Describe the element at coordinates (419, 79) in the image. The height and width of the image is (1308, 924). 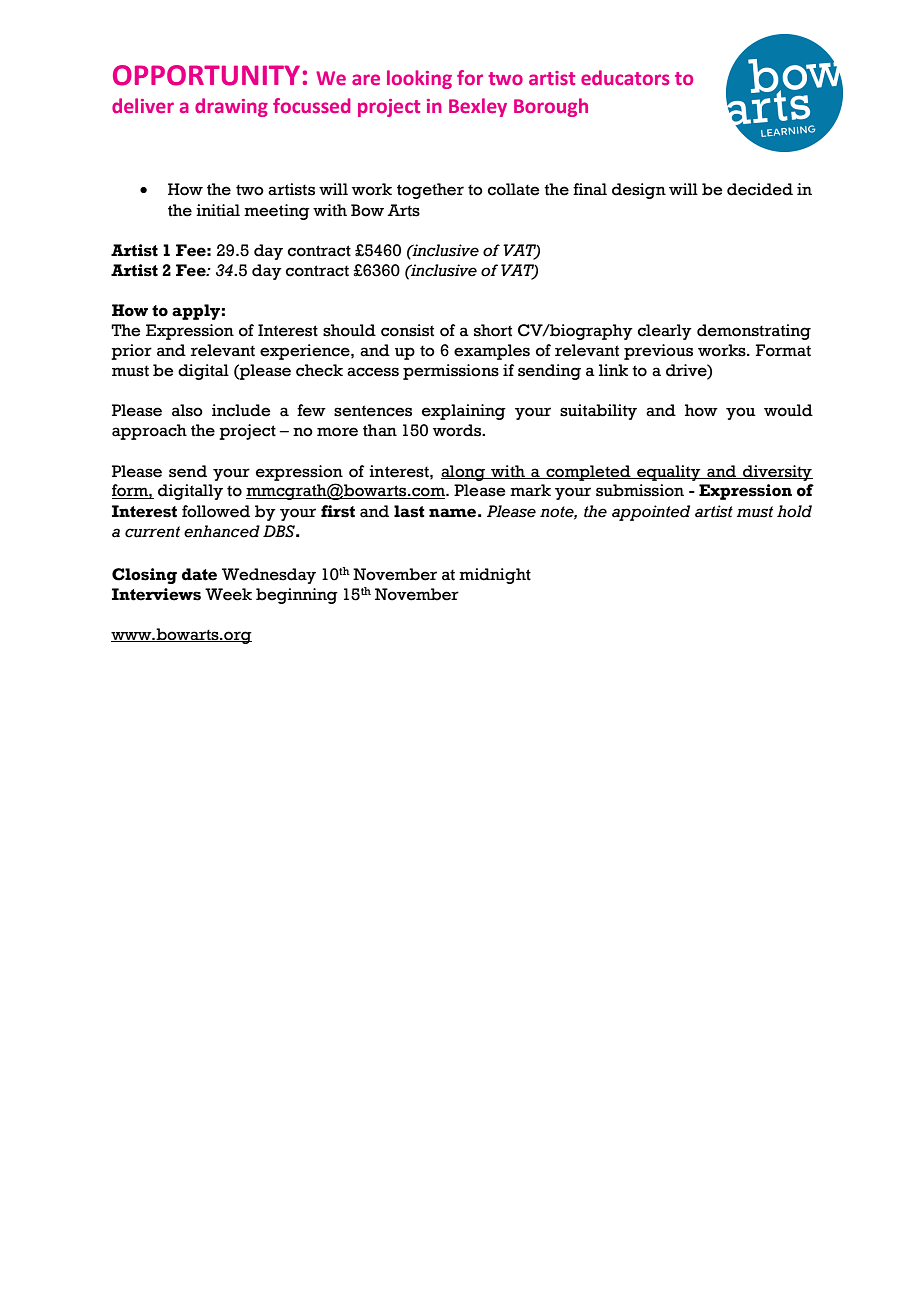
I see `looking` at that location.
